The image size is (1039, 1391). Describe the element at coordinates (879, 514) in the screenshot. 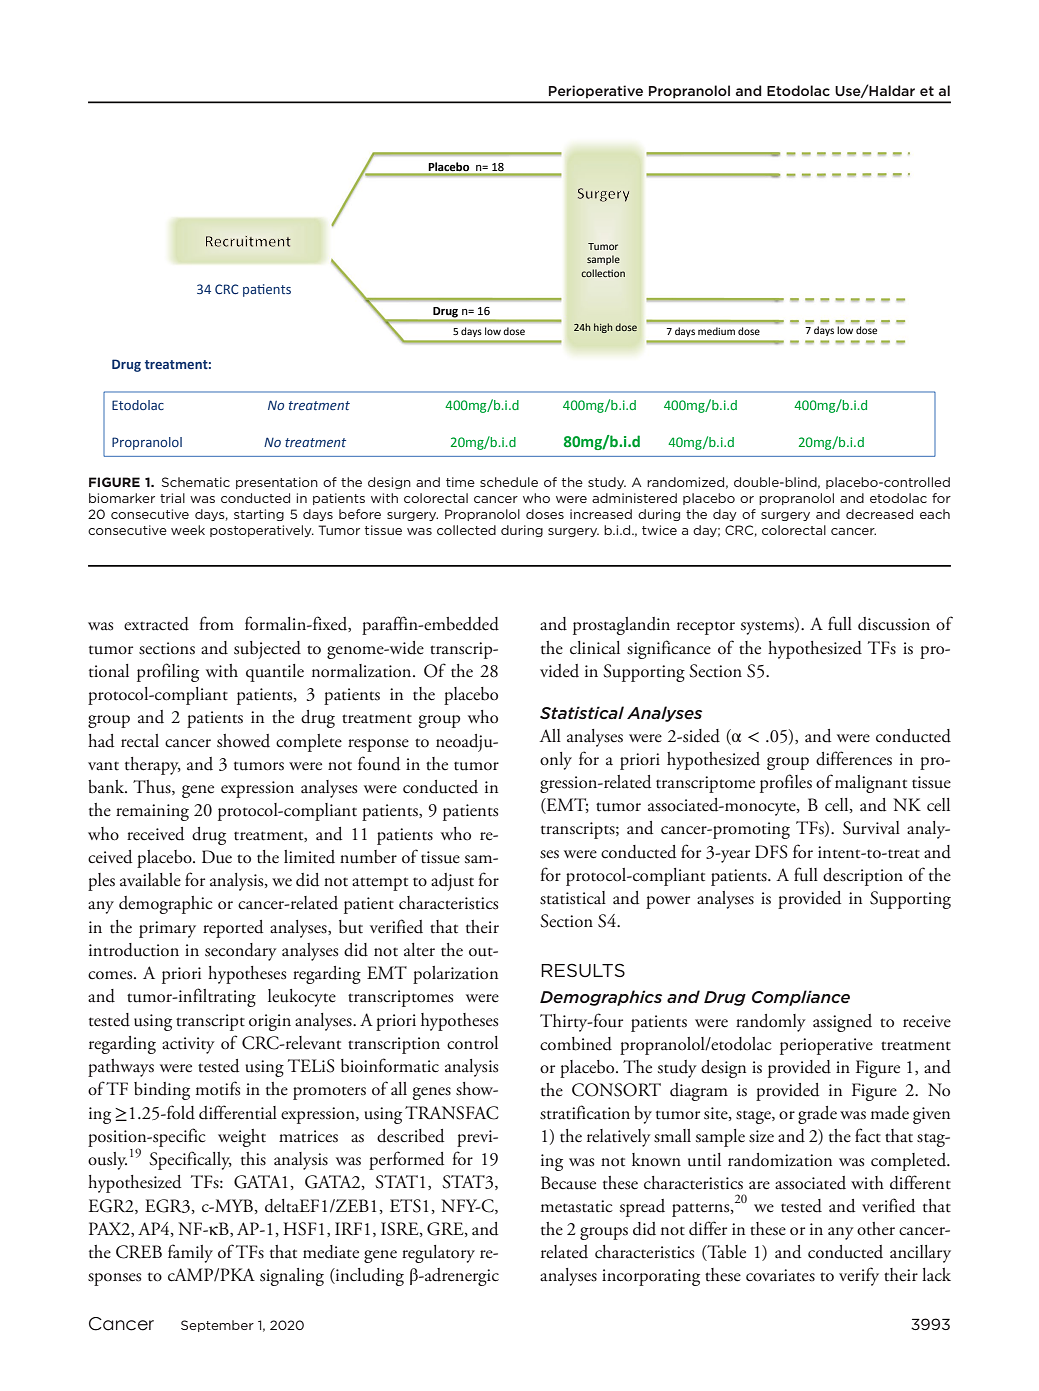

I see `decreased` at that location.
